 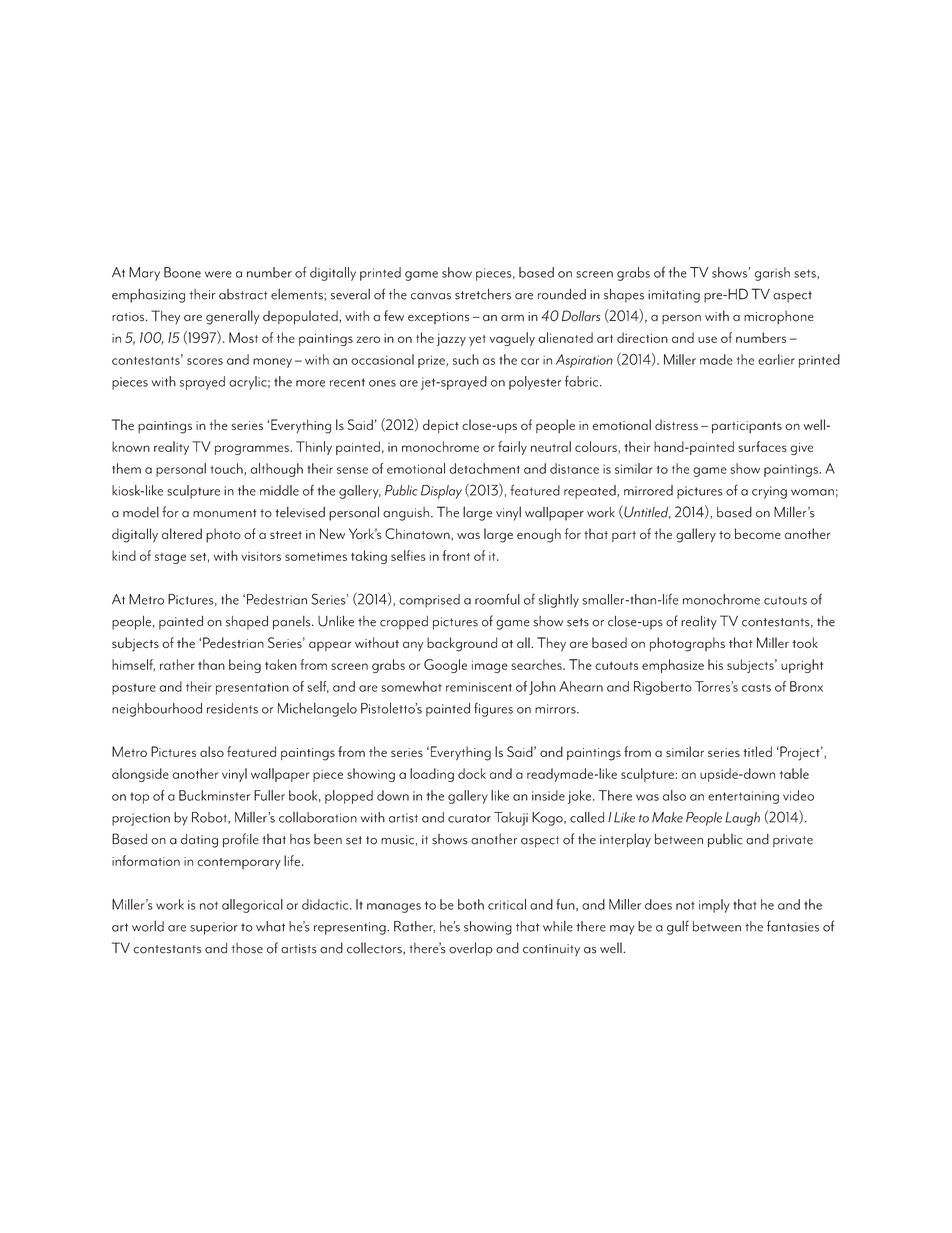 What do you see at coordinates (756, 688) in the image?
I see `casts` at bounding box center [756, 688].
